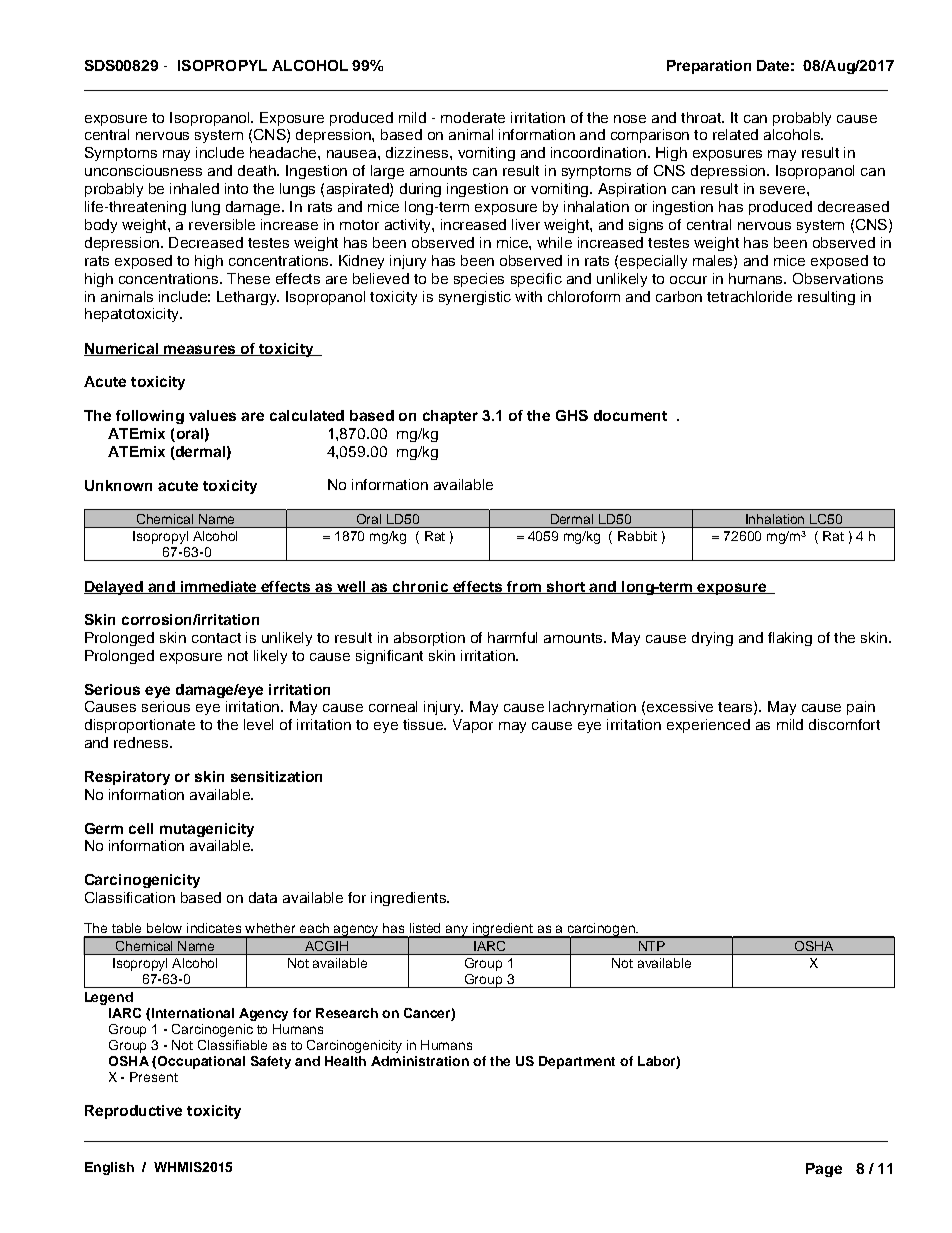 This image has height=1233, width=952. I want to click on unconsciousness, so click(143, 170).
